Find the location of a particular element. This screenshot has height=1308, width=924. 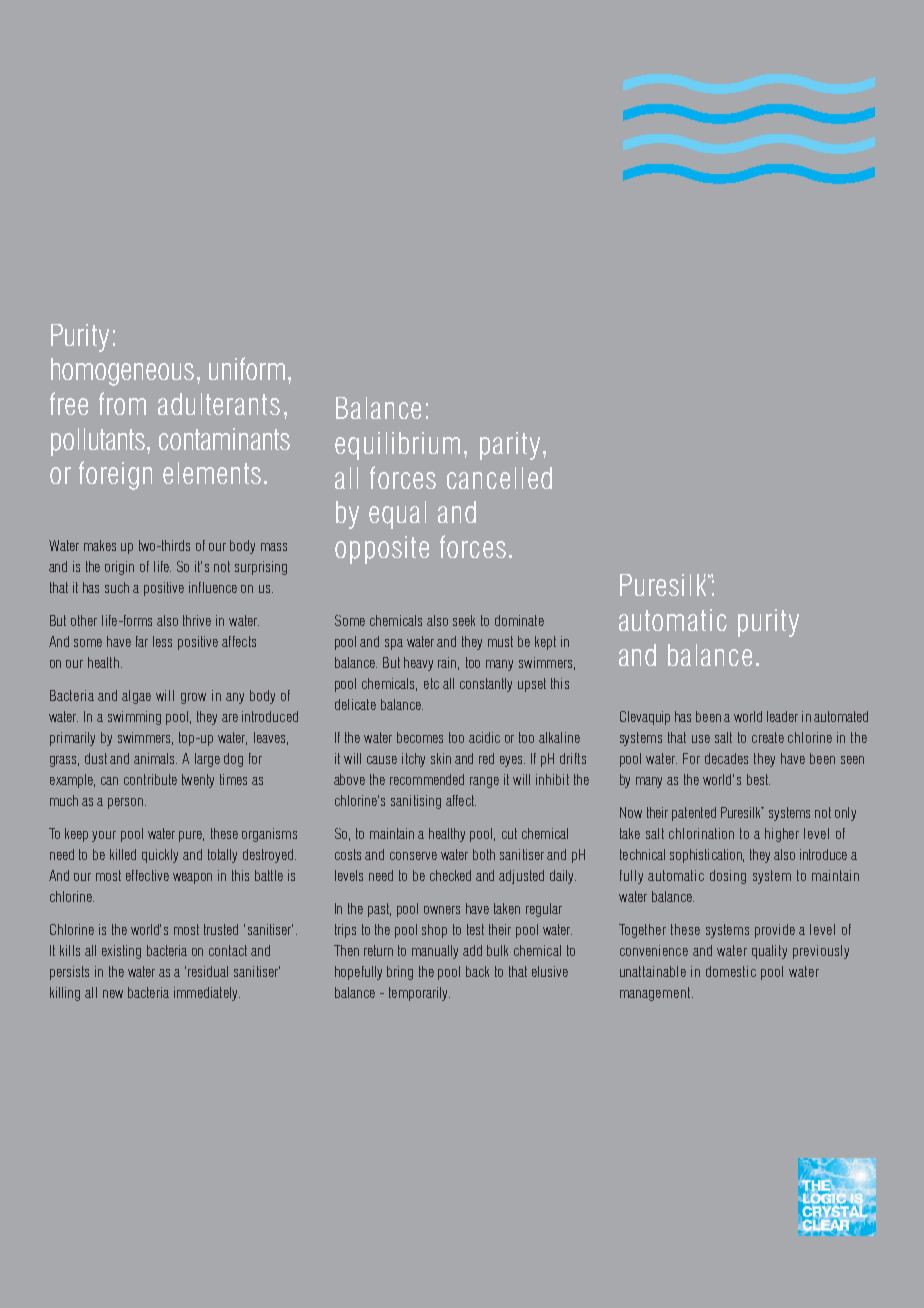

dominate is located at coordinates (519, 620).
